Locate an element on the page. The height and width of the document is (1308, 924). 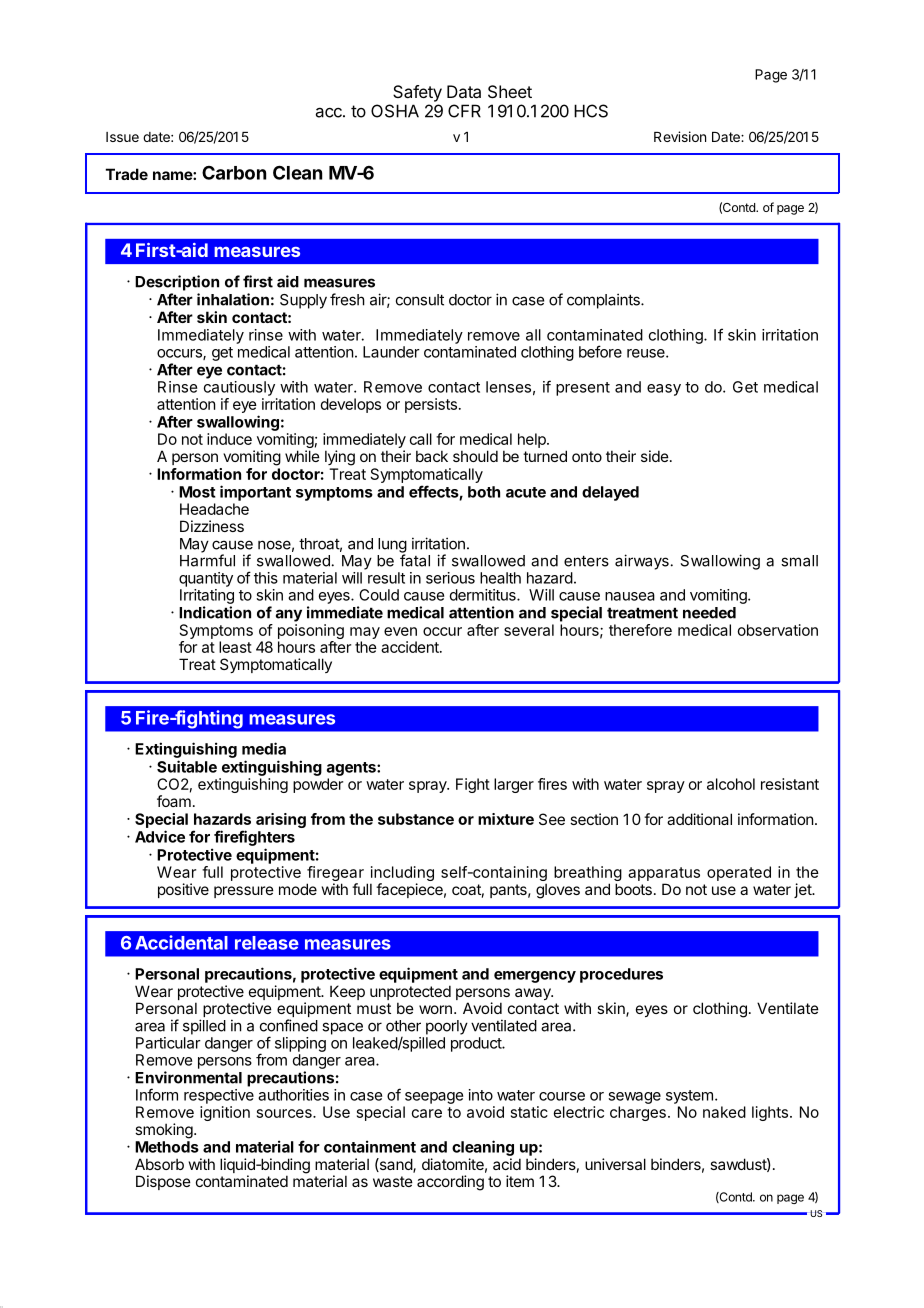
should is located at coordinates (475, 456).
